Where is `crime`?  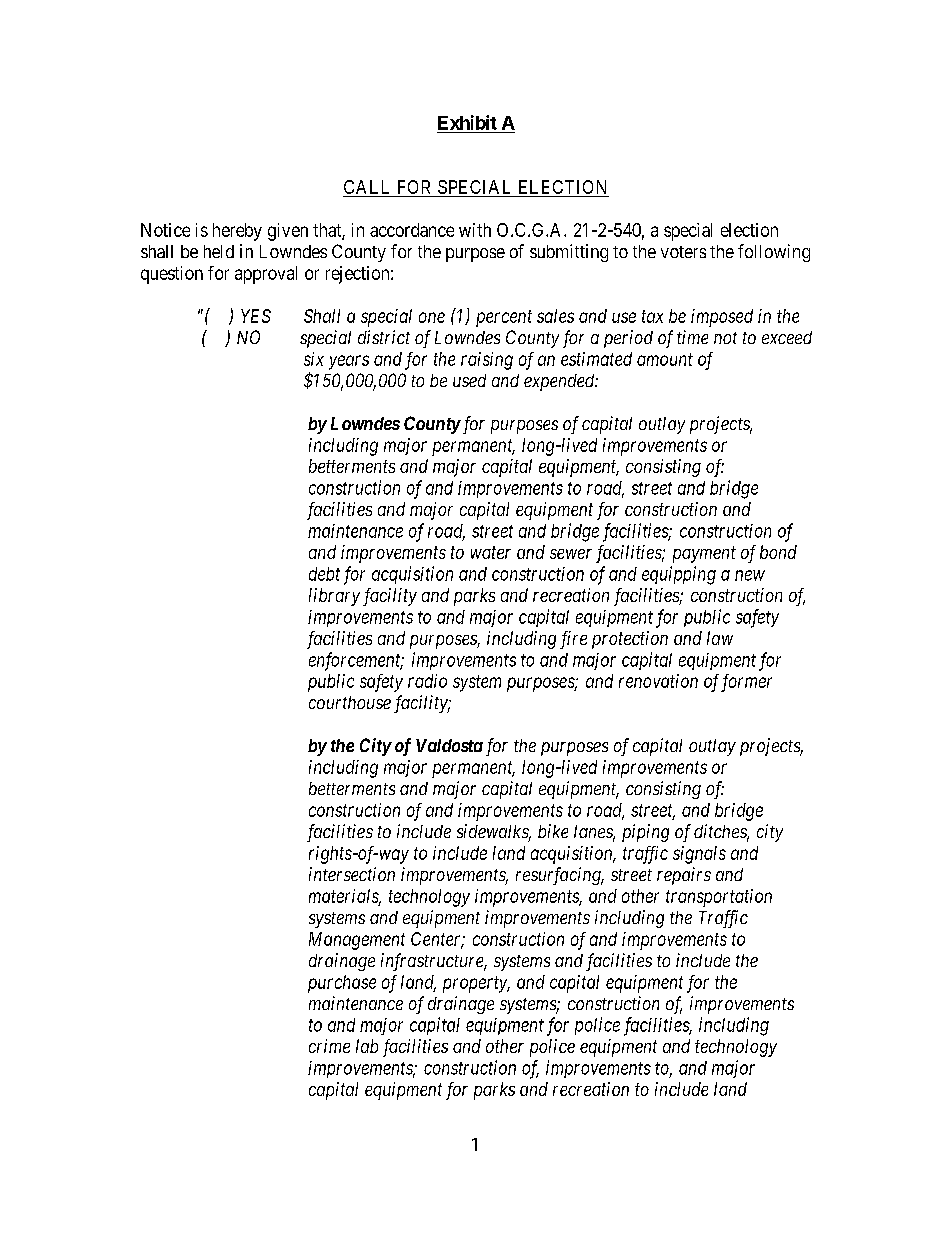 crime is located at coordinates (329, 1046).
